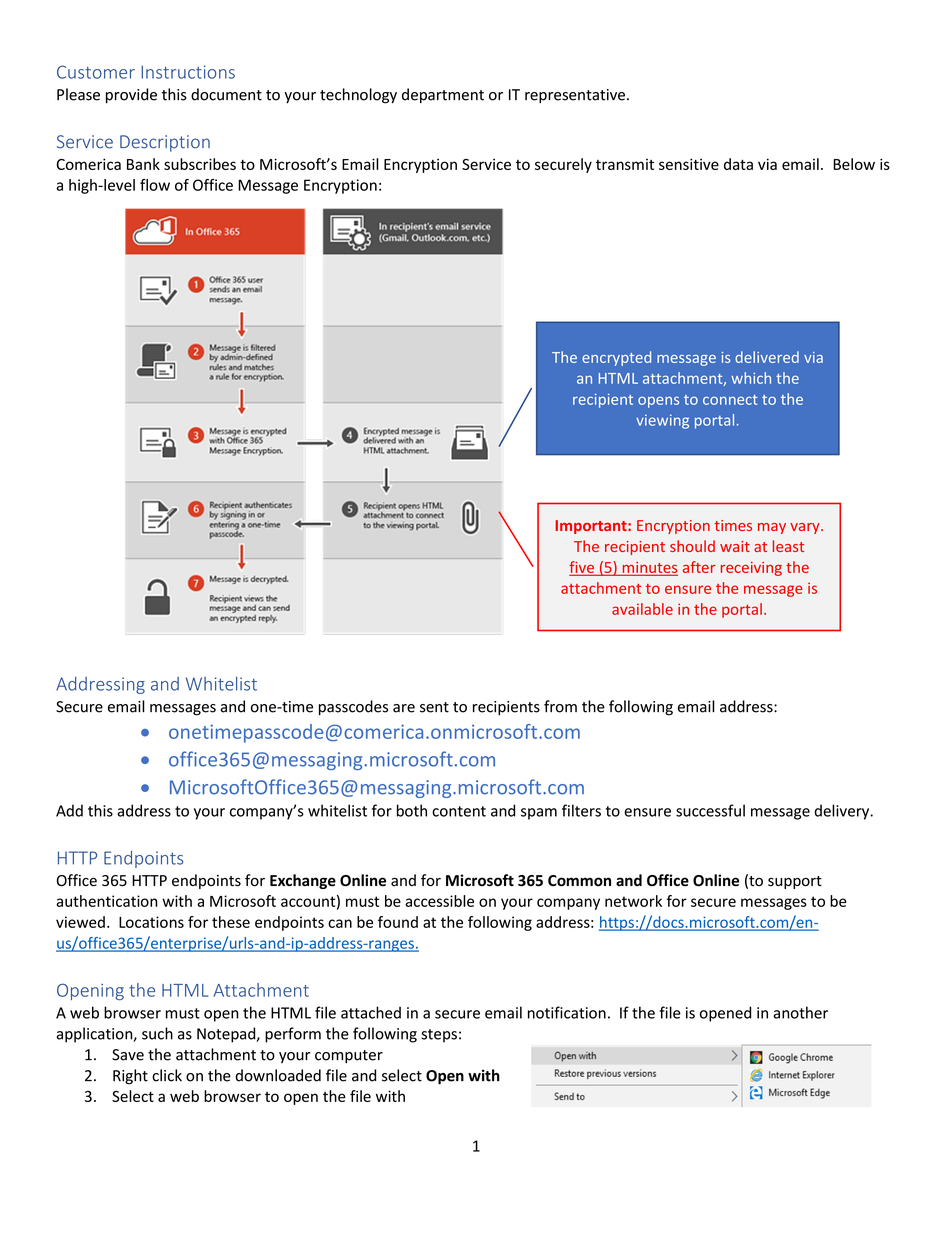 The height and width of the screenshot is (1233, 952). I want to click on delivered, so click(767, 357).
